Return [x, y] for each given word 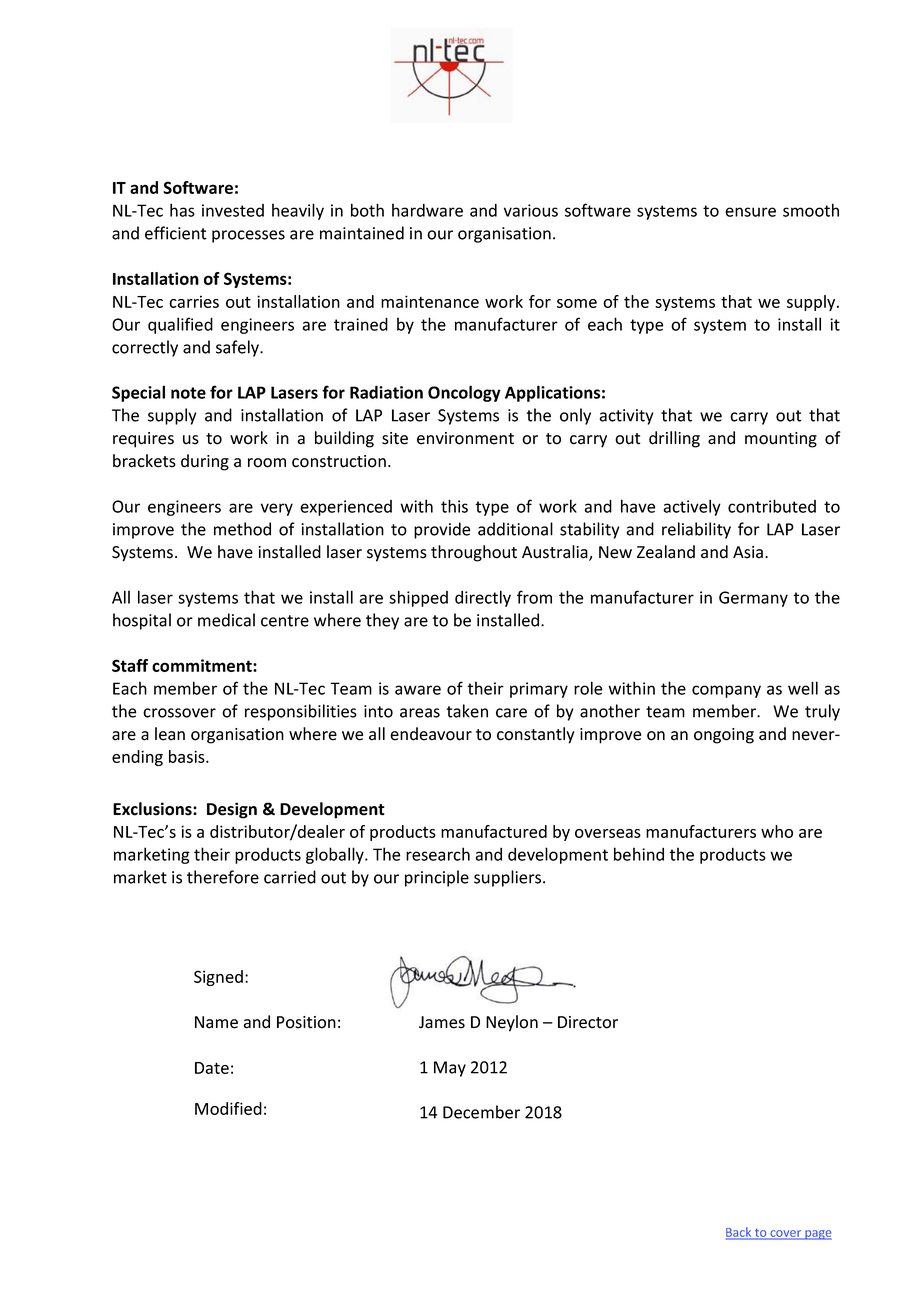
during [205, 462]
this [454, 506]
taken [467, 711]
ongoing [724, 736]
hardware [427, 210]
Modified [228, 1108]
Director [588, 1022]
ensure [750, 212]
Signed [218, 978]
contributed [772, 506]
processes [248, 236]
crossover [179, 713]
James [442, 1022]
